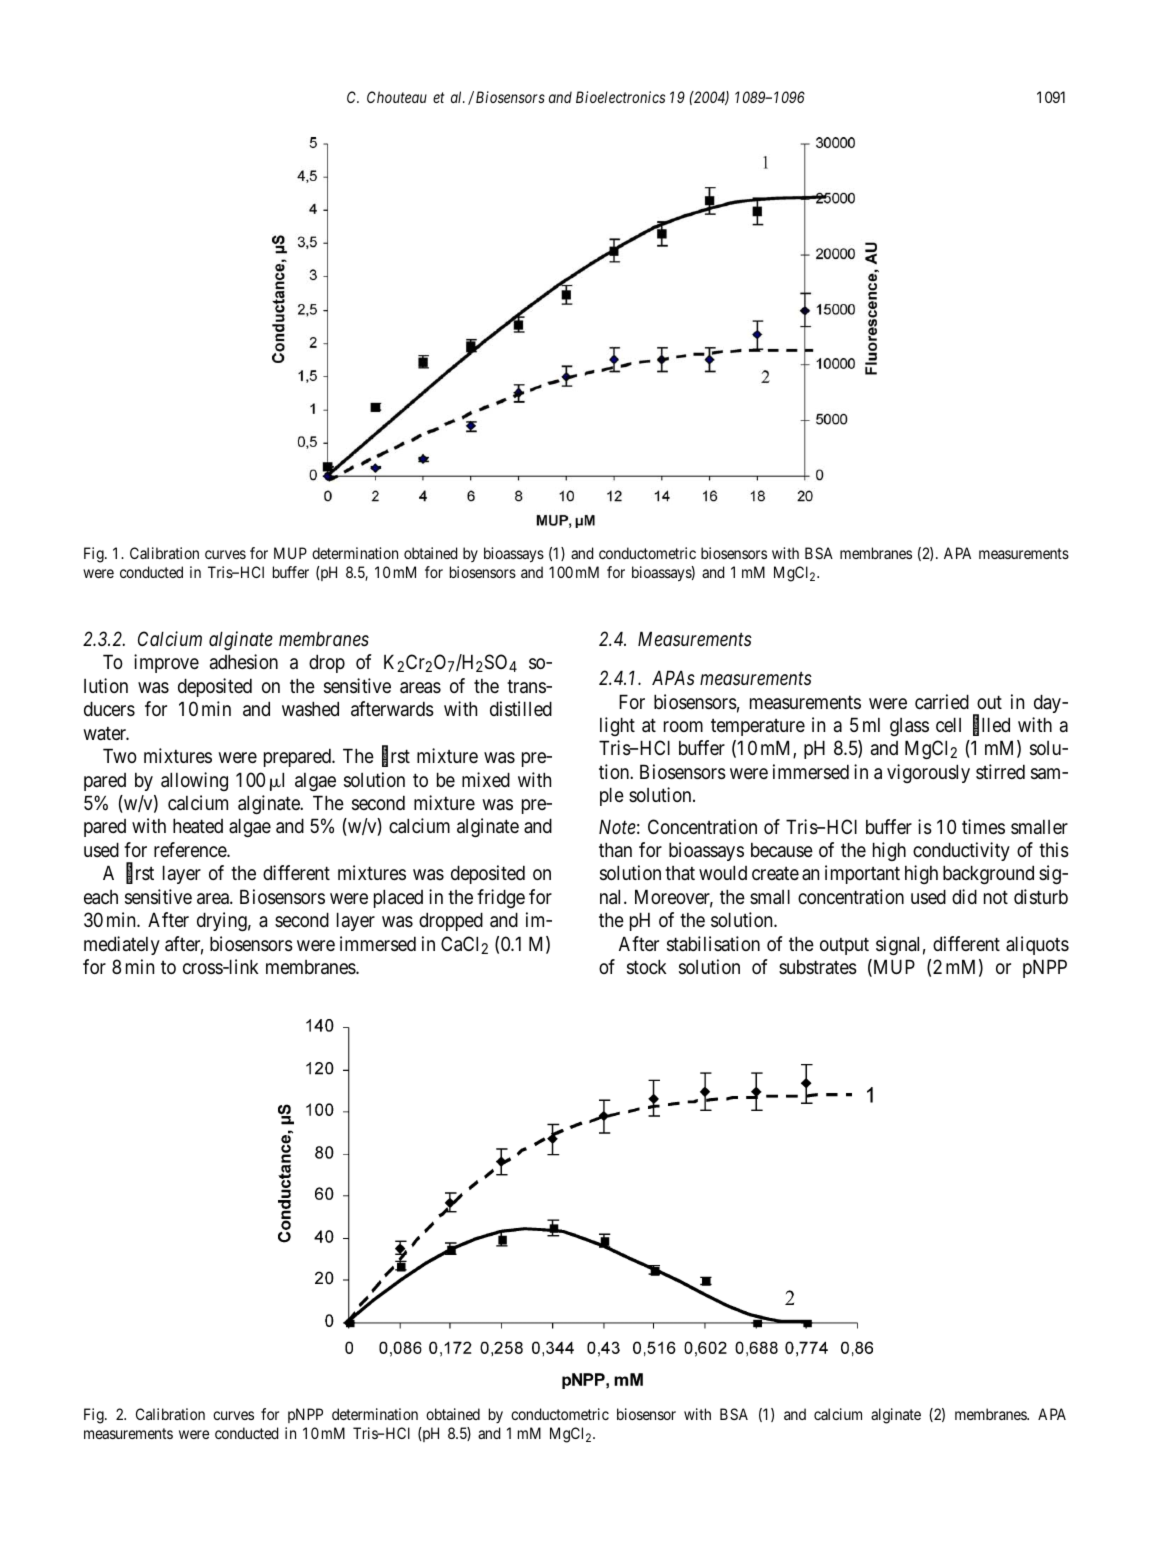  Describe the element at coordinates (101, 897) in the screenshot. I see `each` at that location.
